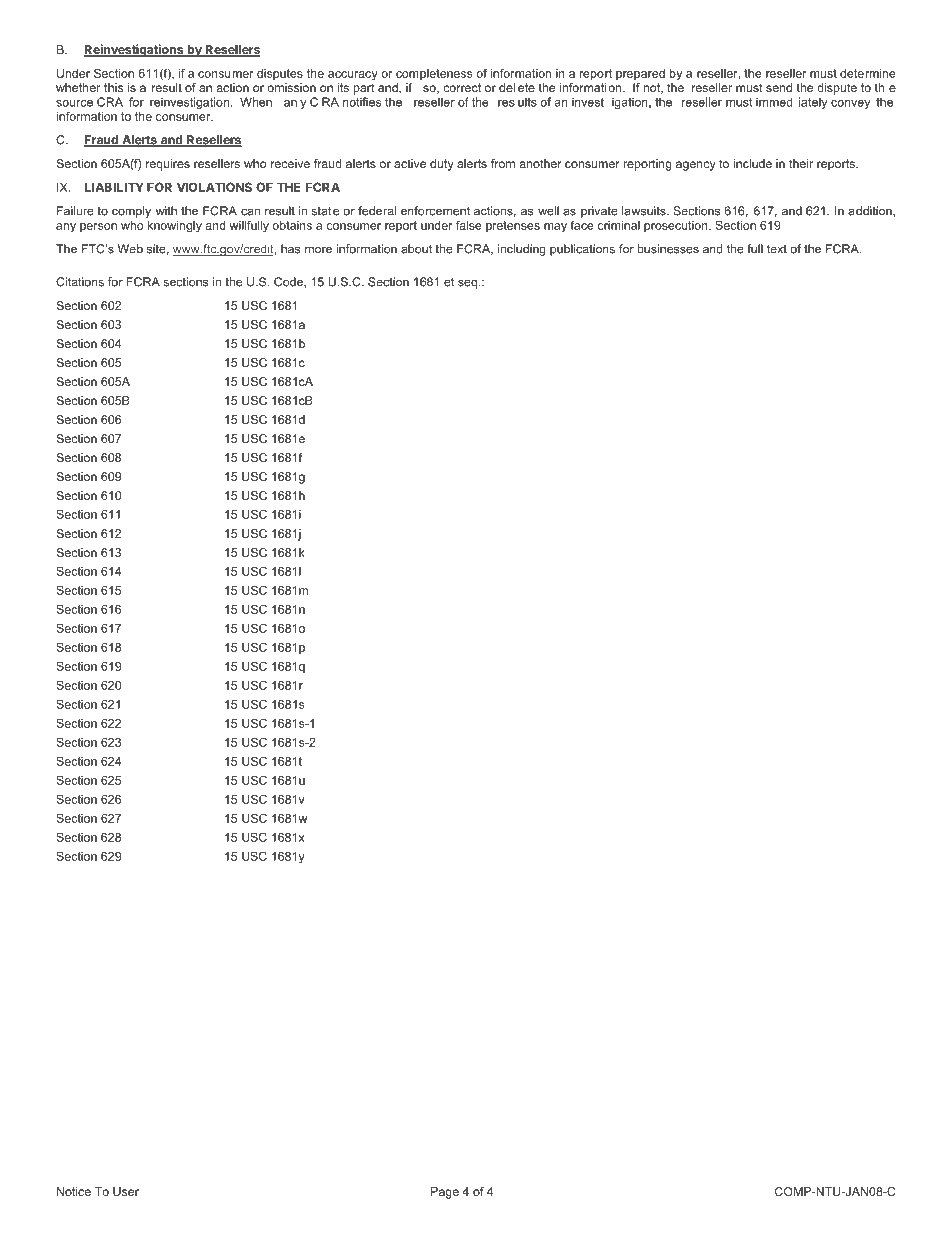  What do you see at coordinates (74, 1191) in the screenshot?
I see `Notice` at bounding box center [74, 1191].
